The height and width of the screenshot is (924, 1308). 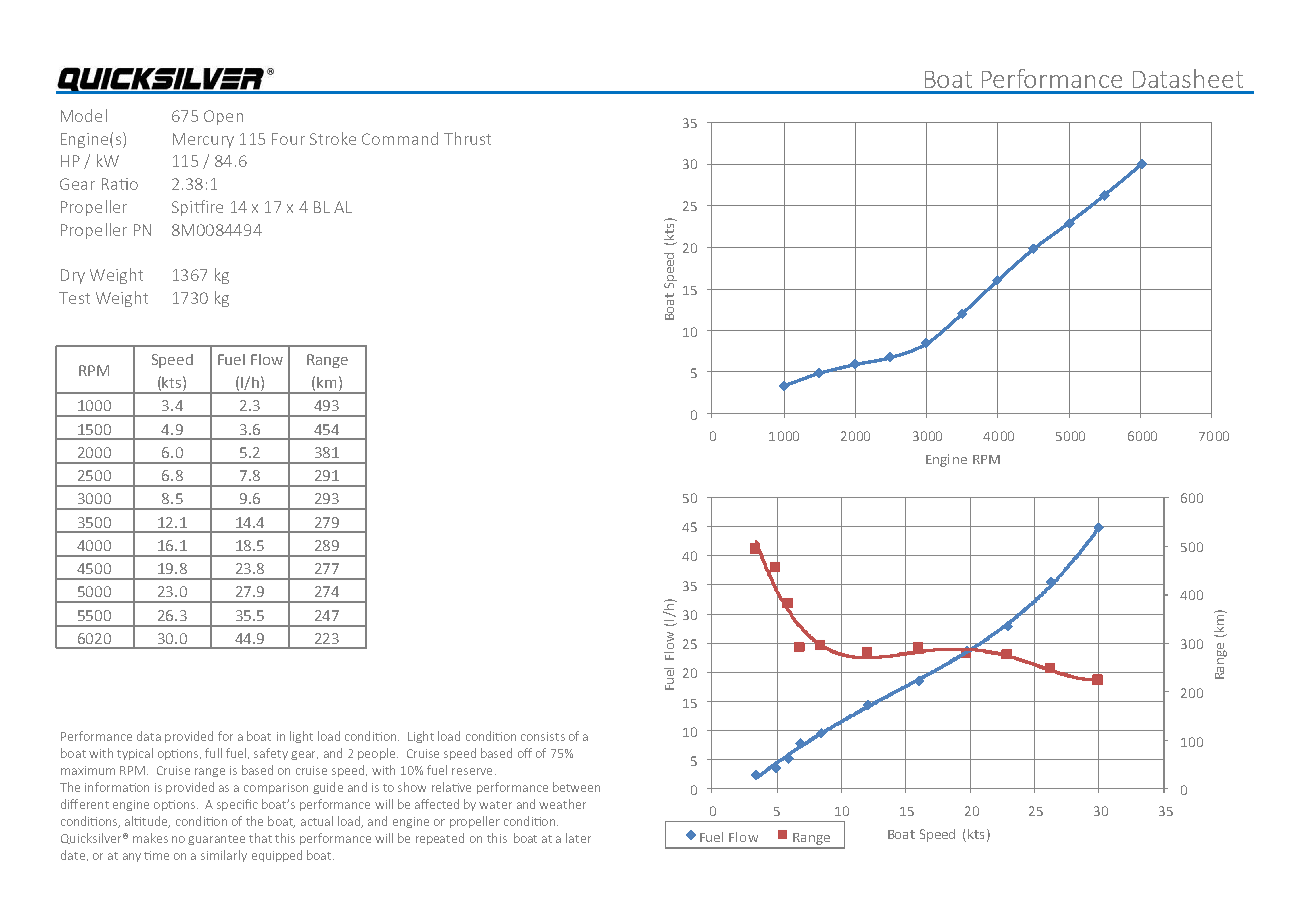 I want to click on makes, so click(x=150, y=838).
